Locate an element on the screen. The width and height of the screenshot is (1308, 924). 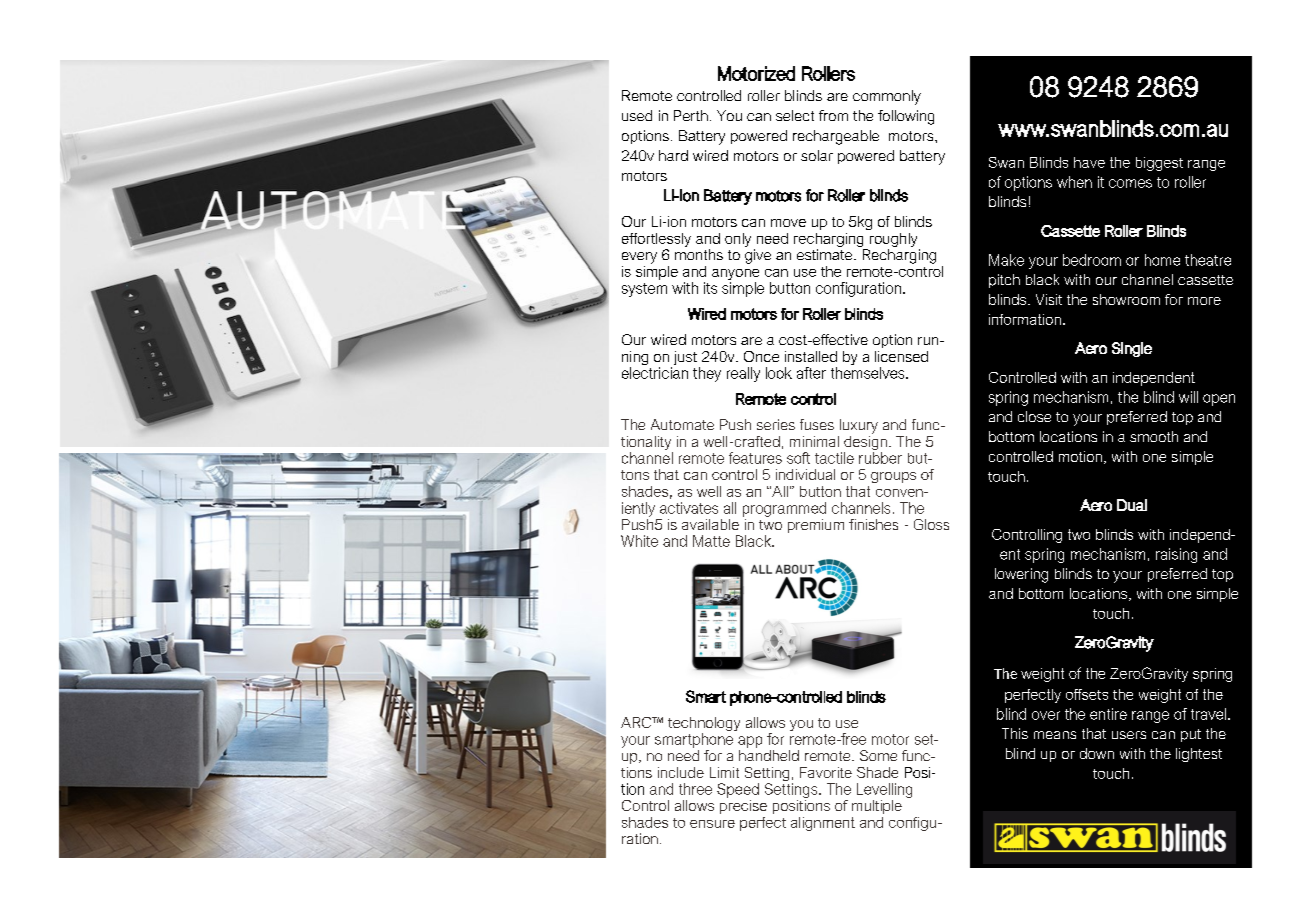
three is located at coordinates (695, 789).
